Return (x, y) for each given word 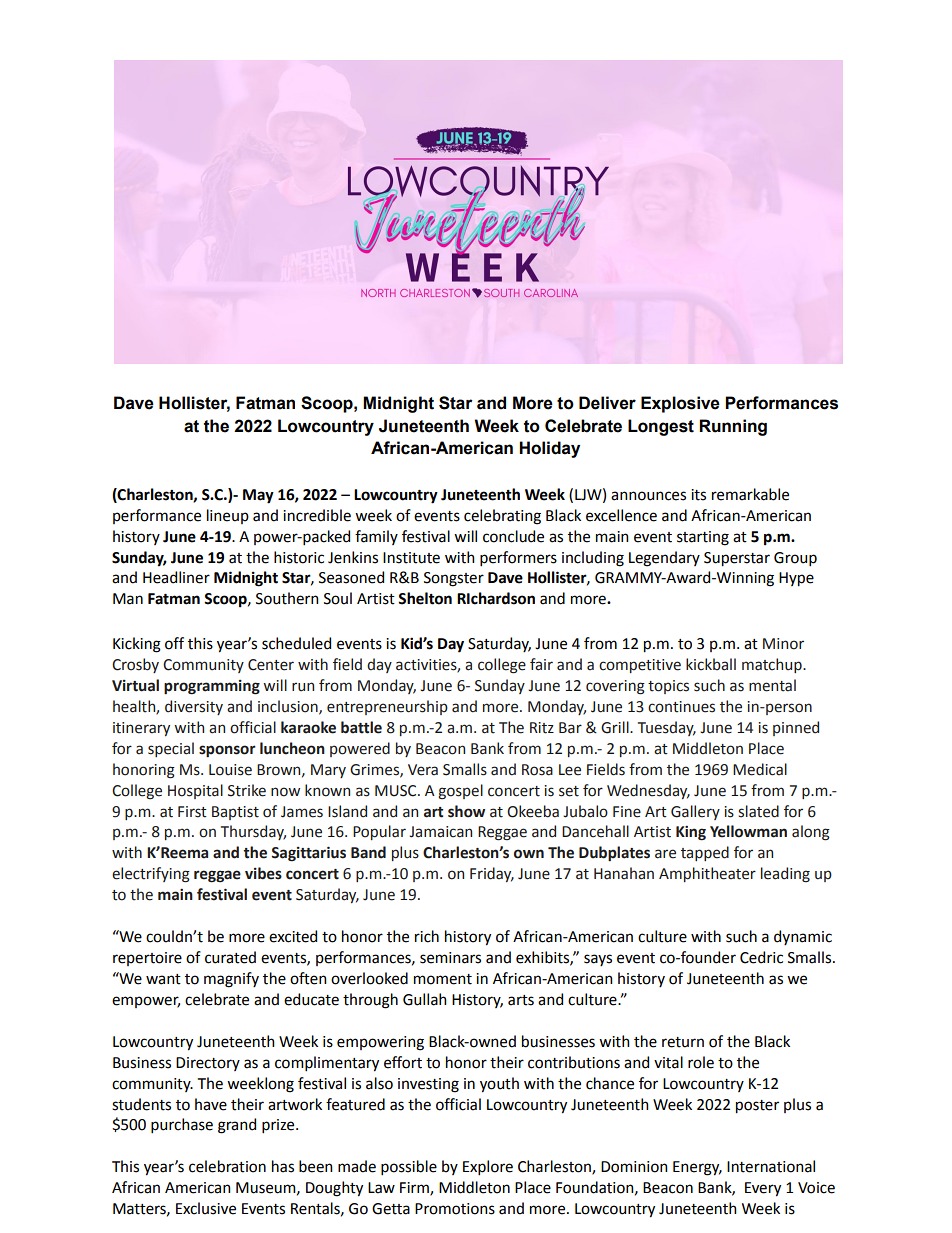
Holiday (549, 449)
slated (758, 811)
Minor (783, 644)
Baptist (235, 813)
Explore (488, 1167)
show (466, 811)
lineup (228, 516)
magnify (231, 980)
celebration (227, 1166)
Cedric (761, 957)
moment (443, 979)
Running (733, 427)
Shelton (425, 598)
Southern (287, 598)
